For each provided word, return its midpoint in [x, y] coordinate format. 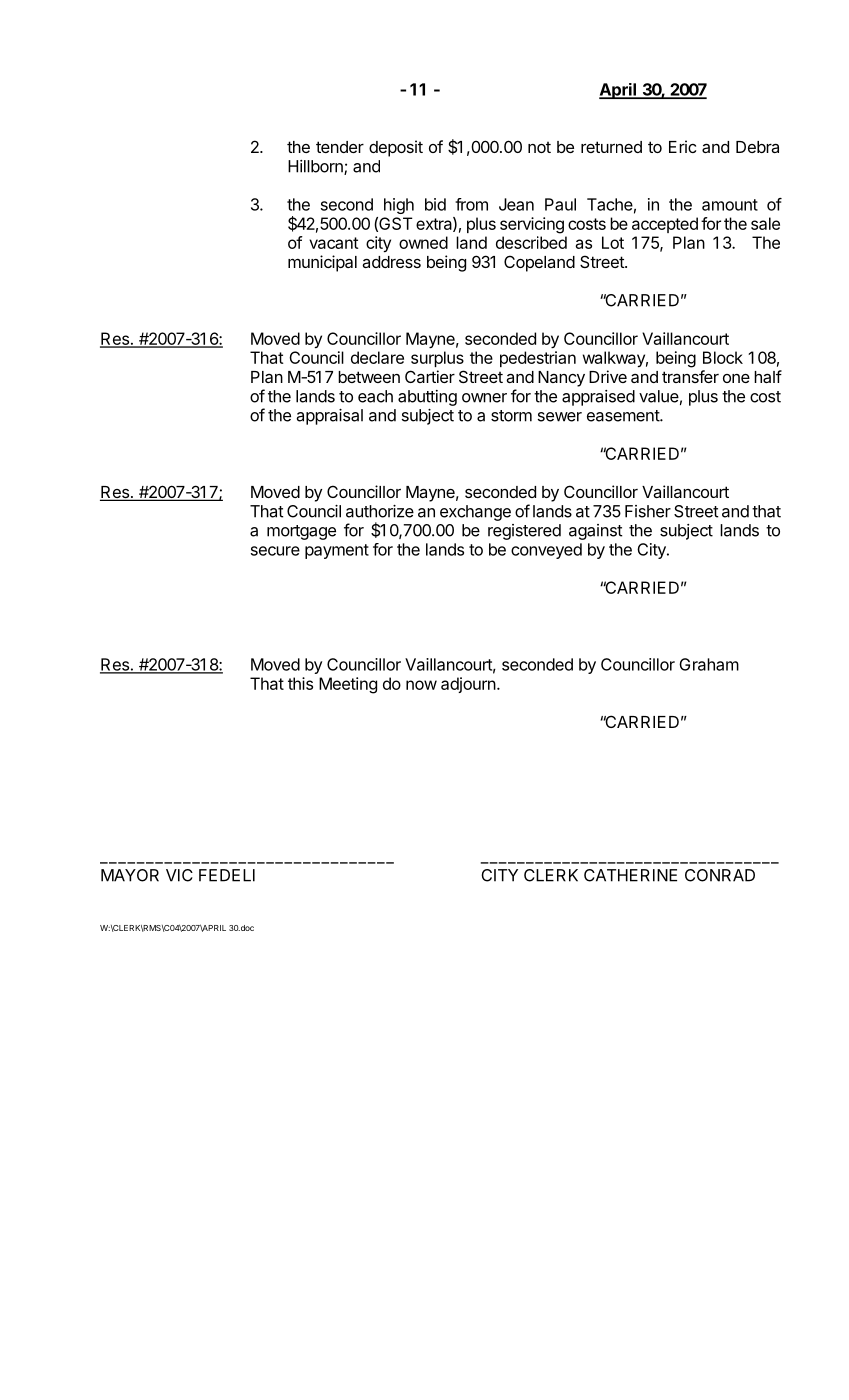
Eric [682, 146]
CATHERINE [630, 875]
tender [340, 147]
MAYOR [130, 875]
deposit [396, 148]
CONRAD [720, 875]
